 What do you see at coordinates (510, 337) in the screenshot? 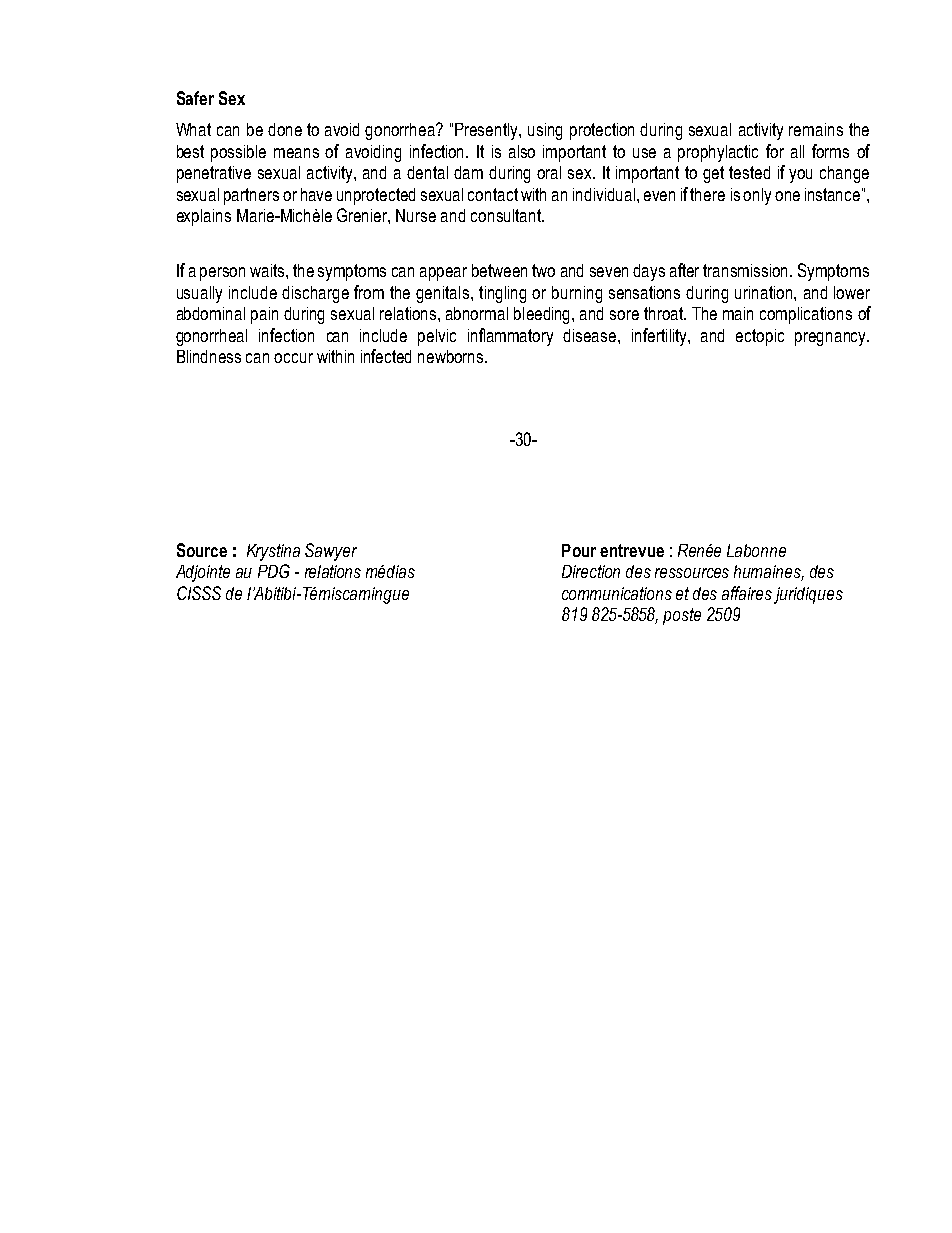
I see `inflammatory` at bounding box center [510, 337].
